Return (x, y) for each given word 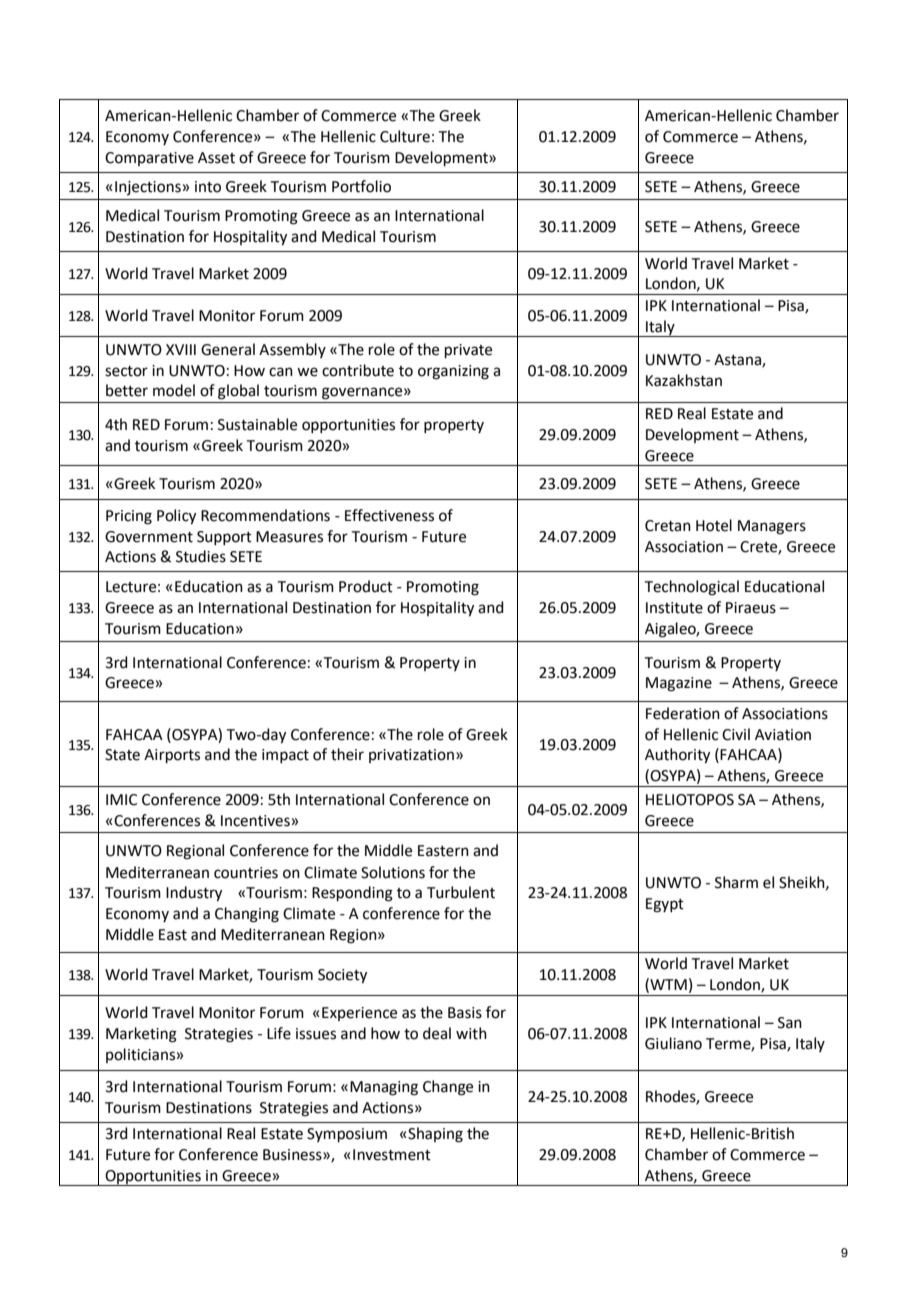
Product (366, 586)
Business (293, 1155)
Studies (201, 556)
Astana (738, 361)
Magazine (679, 684)
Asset (216, 158)
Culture (405, 136)
